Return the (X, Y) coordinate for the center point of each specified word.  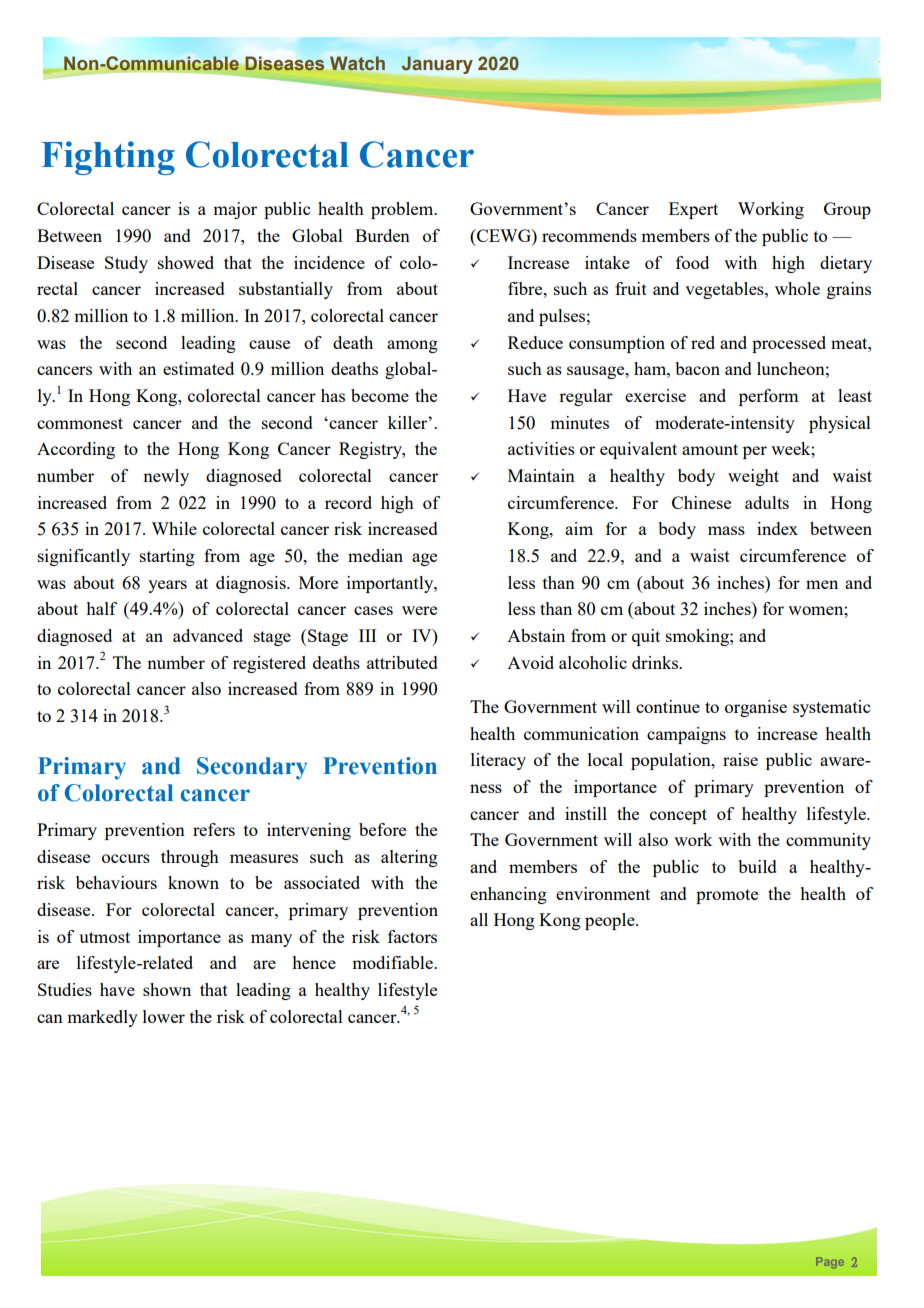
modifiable (393, 962)
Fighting (108, 158)
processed (789, 344)
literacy (498, 761)
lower (164, 1016)
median (375, 555)
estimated (198, 368)
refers (214, 829)
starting (167, 557)
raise (740, 759)
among (412, 346)
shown (167, 989)
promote (727, 896)
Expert (693, 210)
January (437, 65)
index (777, 528)
